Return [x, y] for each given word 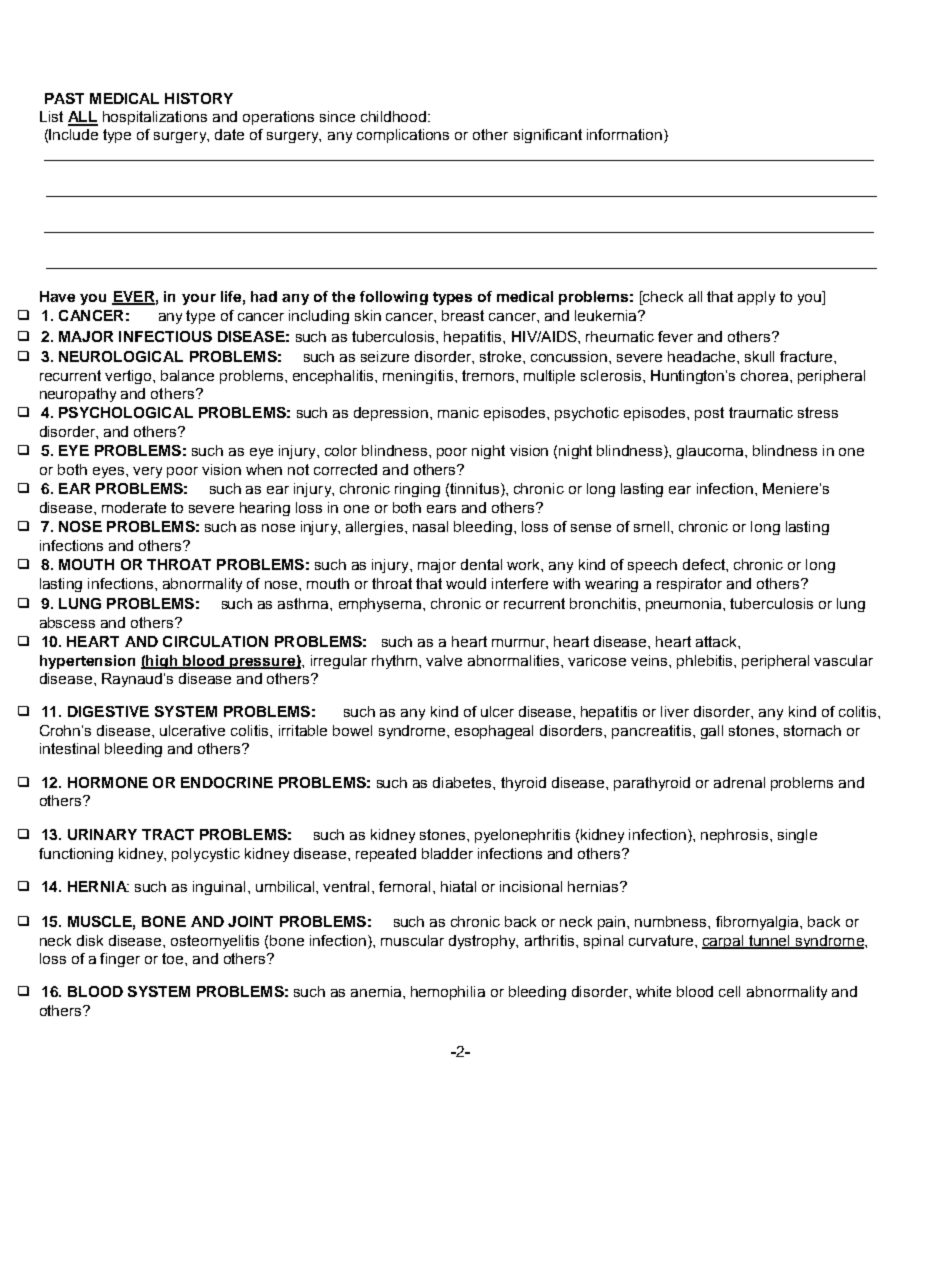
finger [120, 960]
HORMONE [108, 782]
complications [403, 136]
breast [463, 315]
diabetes [463, 782]
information [626, 136]
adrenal [739, 782]
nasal [430, 526]
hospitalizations [155, 118]
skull [759, 356]
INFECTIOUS [165, 336]
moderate [134, 507]
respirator [689, 585]
